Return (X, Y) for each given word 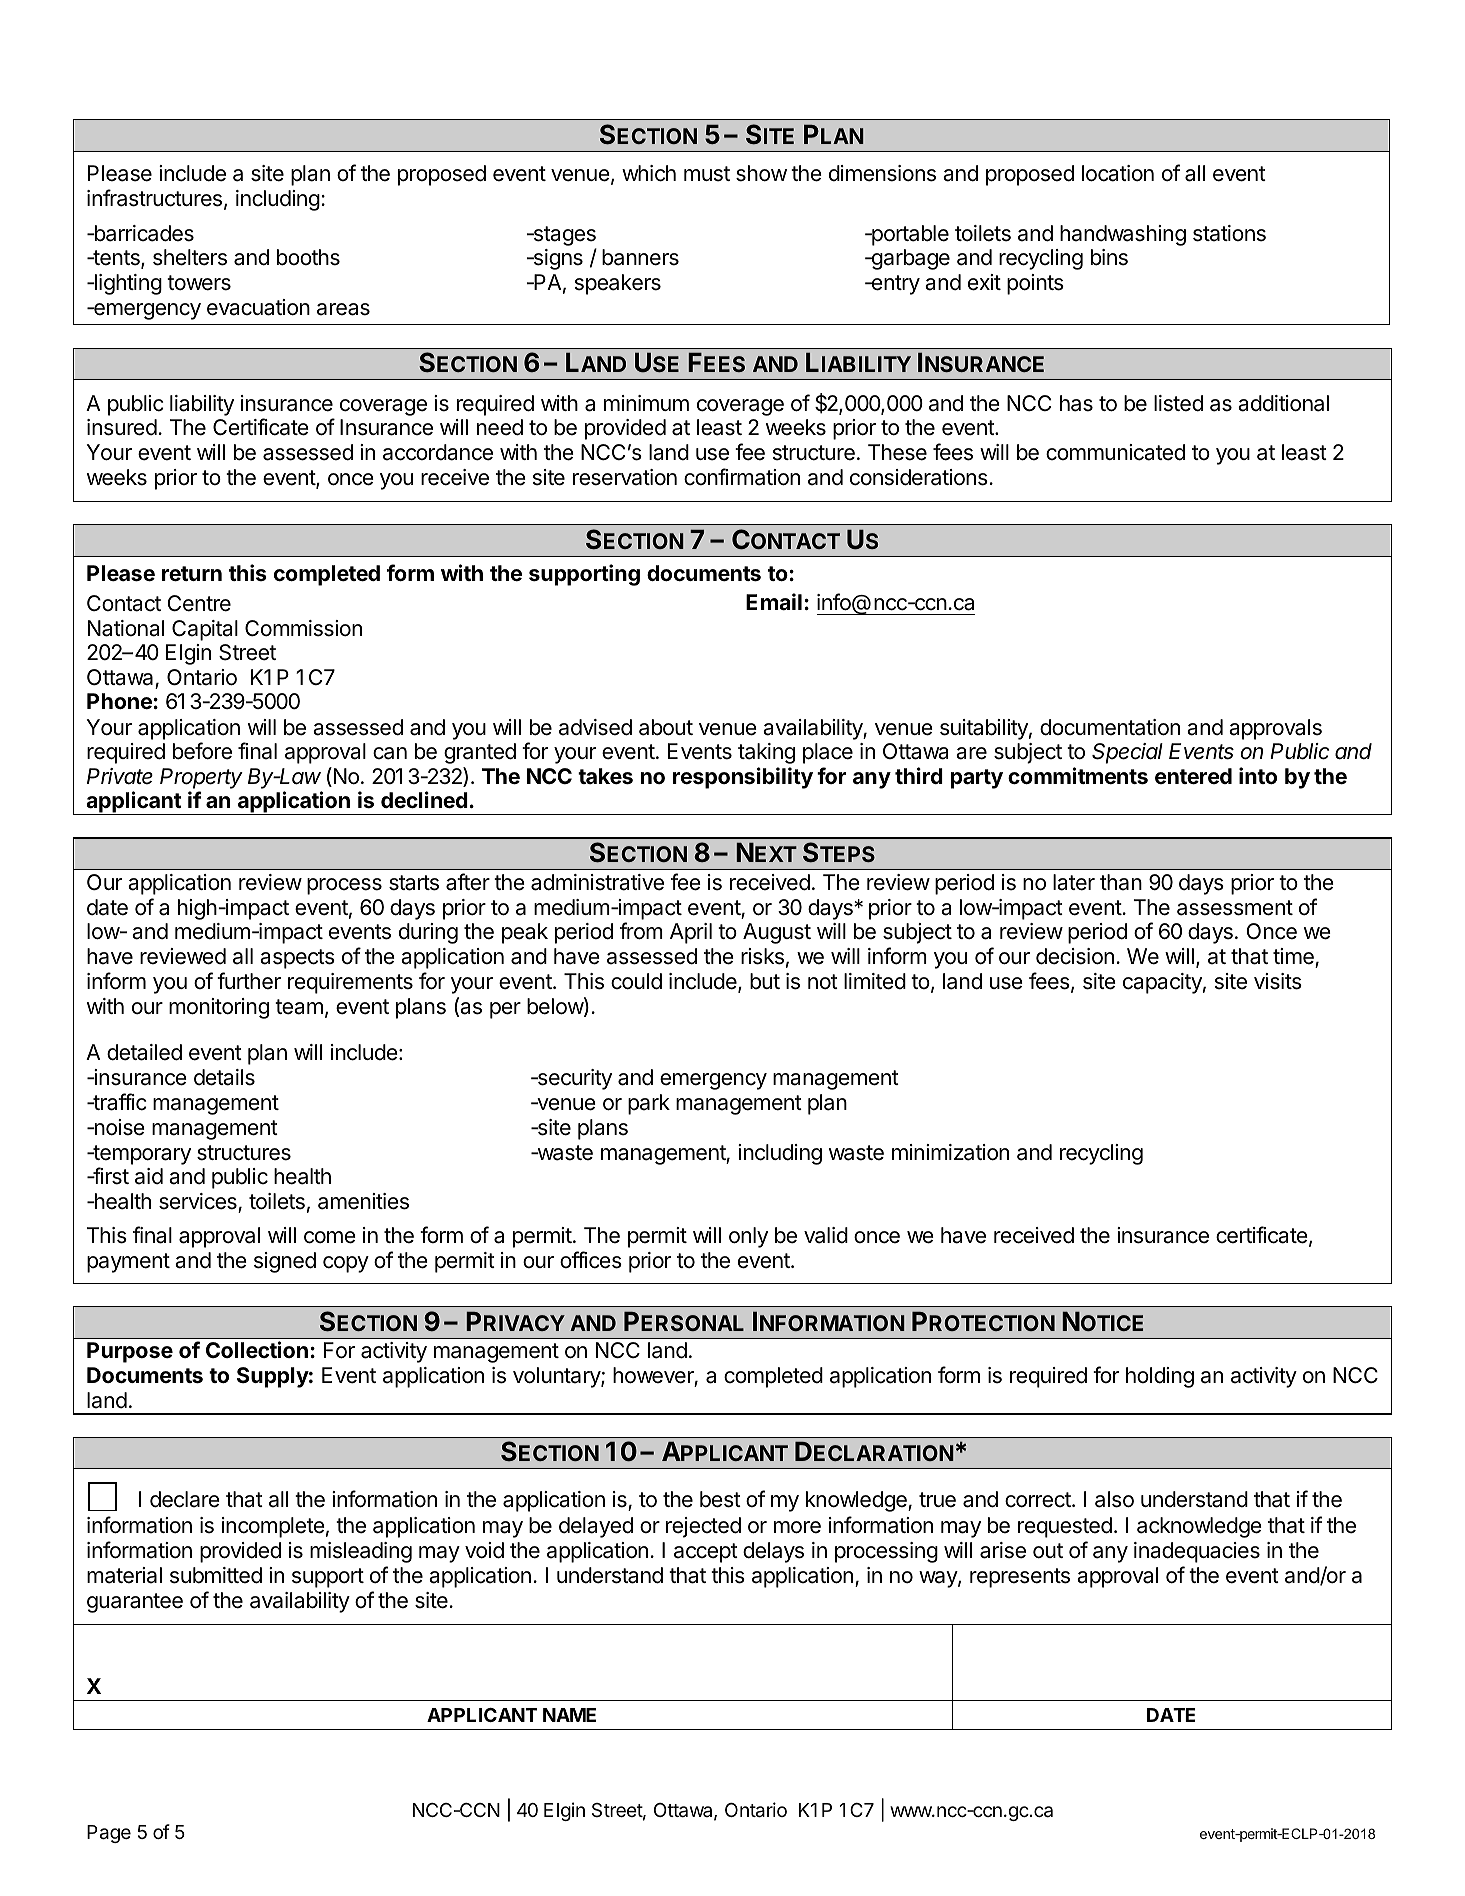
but (765, 981)
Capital (205, 630)
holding (1160, 1377)
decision (1075, 956)
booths (308, 257)
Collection (257, 1349)
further (249, 981)
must (707, 174)
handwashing (1123, 235)
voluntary (557, 1377)
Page (109, 1834)
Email (774, 602)
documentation (1110, 727)
